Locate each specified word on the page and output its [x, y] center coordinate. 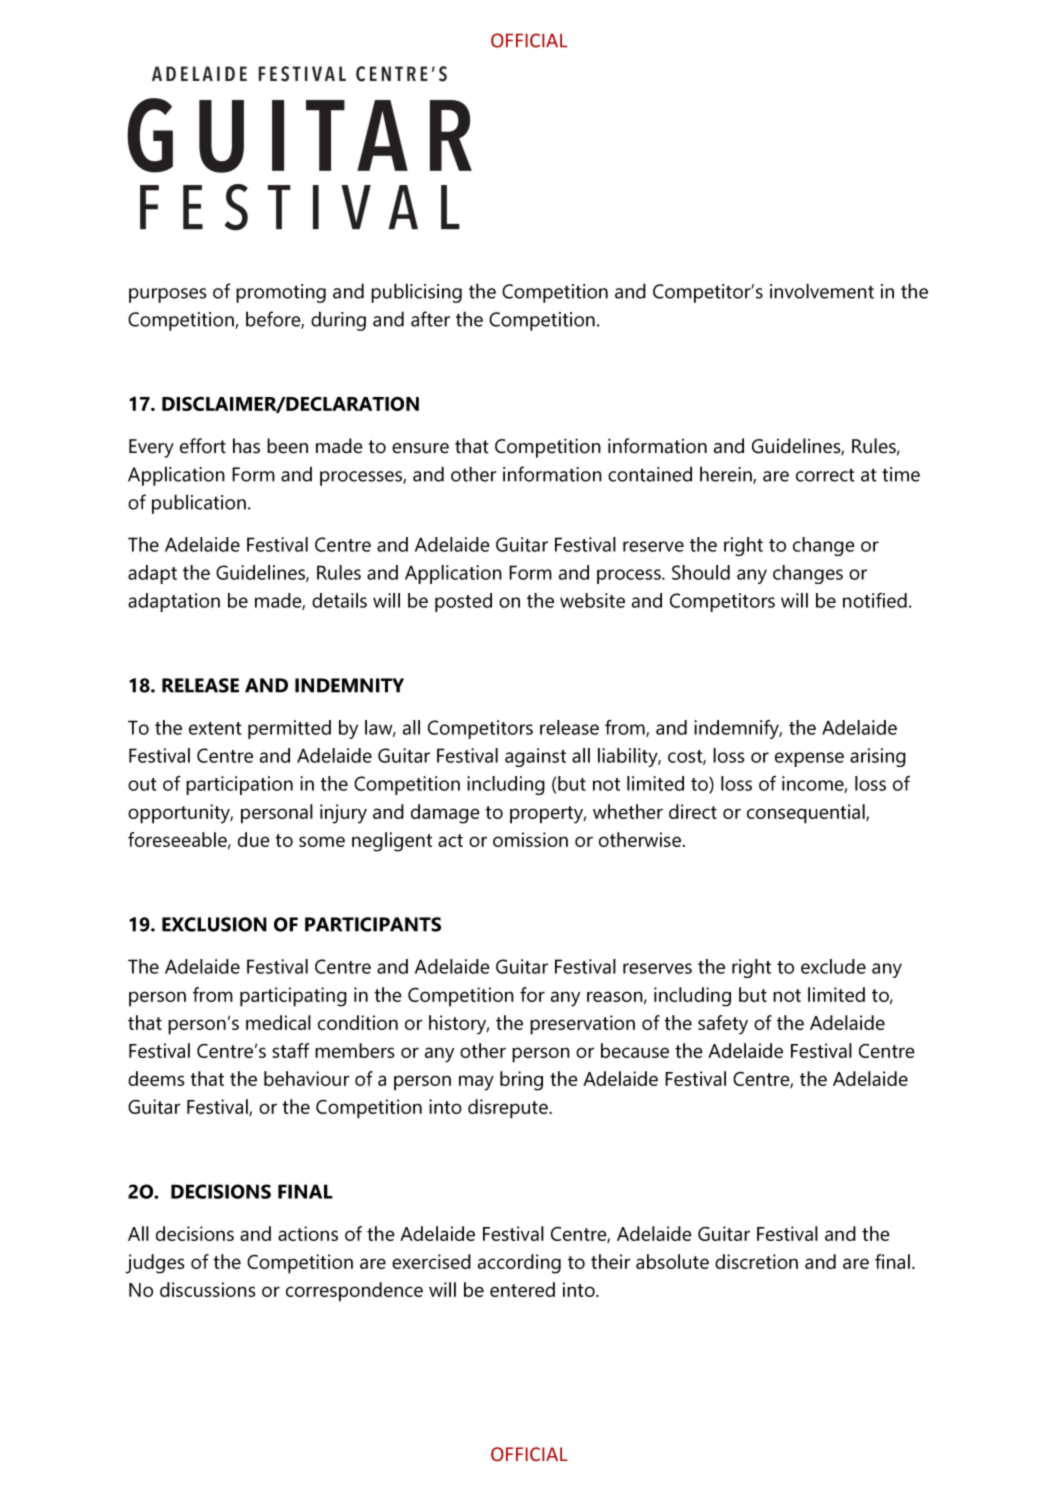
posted [463, 602]
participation [239, 785]
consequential [807, 814]
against [535, 757]
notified [875, 600]
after [430, 319]
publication [199, 504]
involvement [822, 291]
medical [278, 1022]
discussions [207, 1289]
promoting [281, 293]
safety [723, 1025]
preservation [582, 1025]
